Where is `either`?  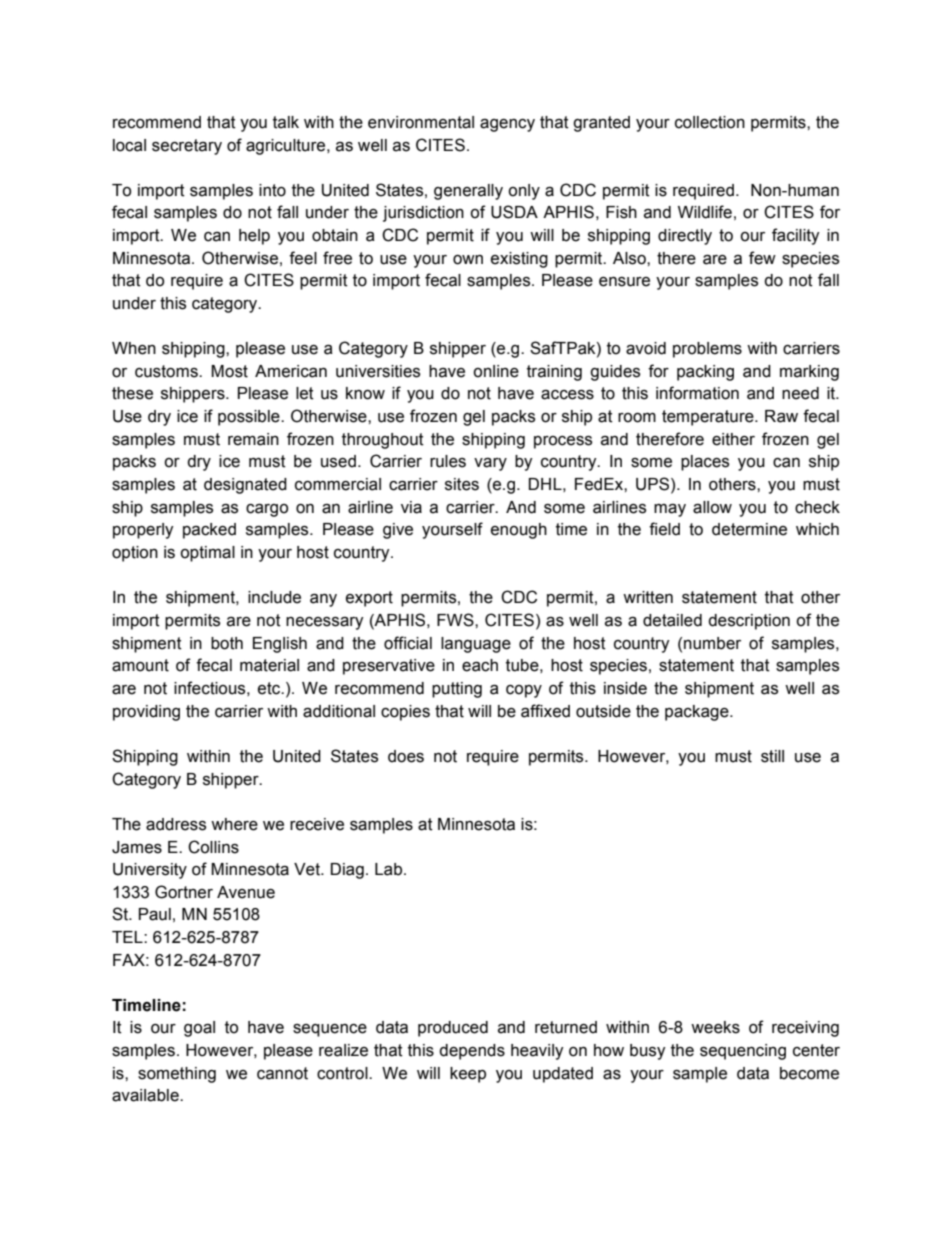 either is located at coordinates (733, 439).
